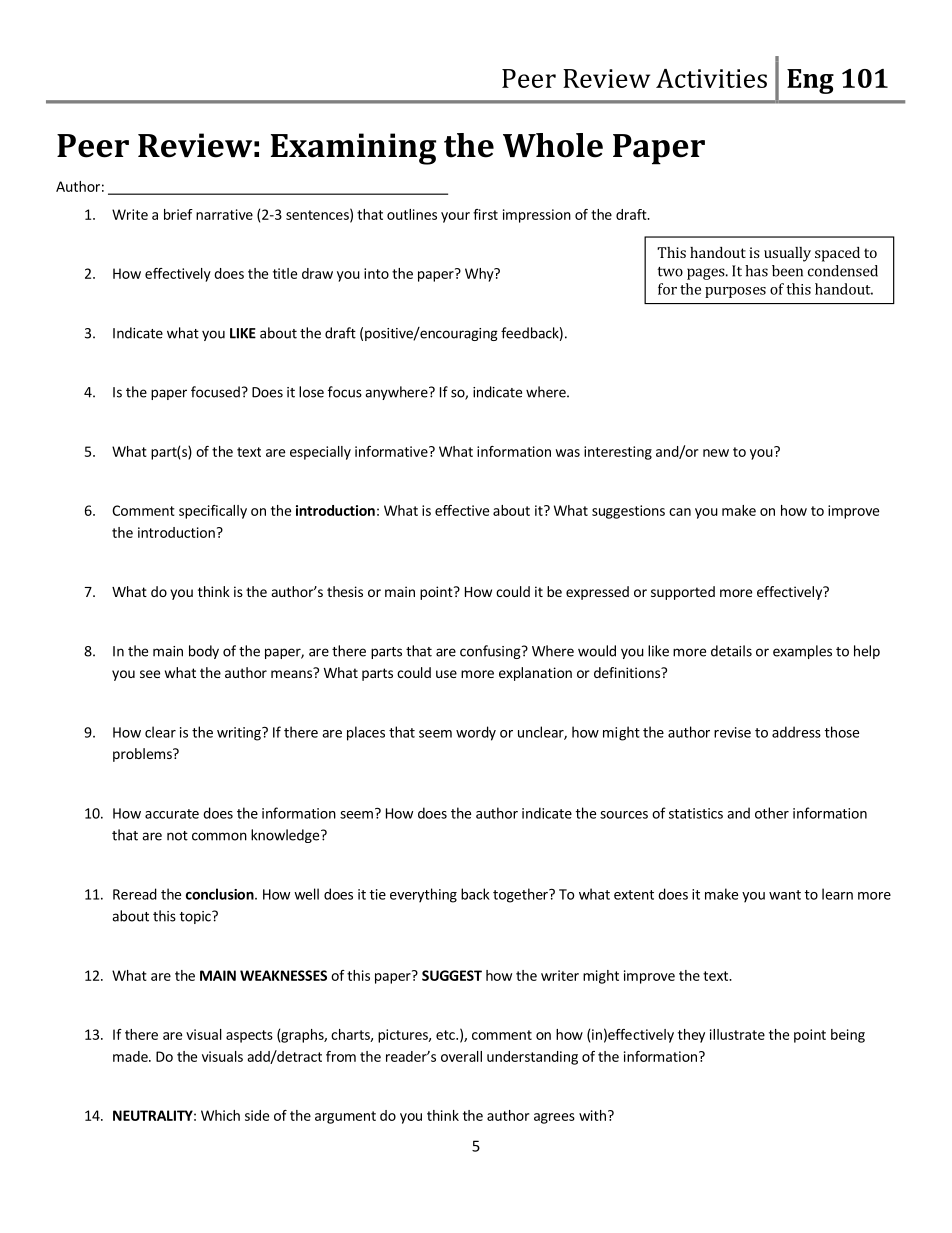 This screenshot has height=1233, width=952. What do you see at coordinates (553, 145) in the screenshot?
I see `Whole` at bounding box center [553, 145].
